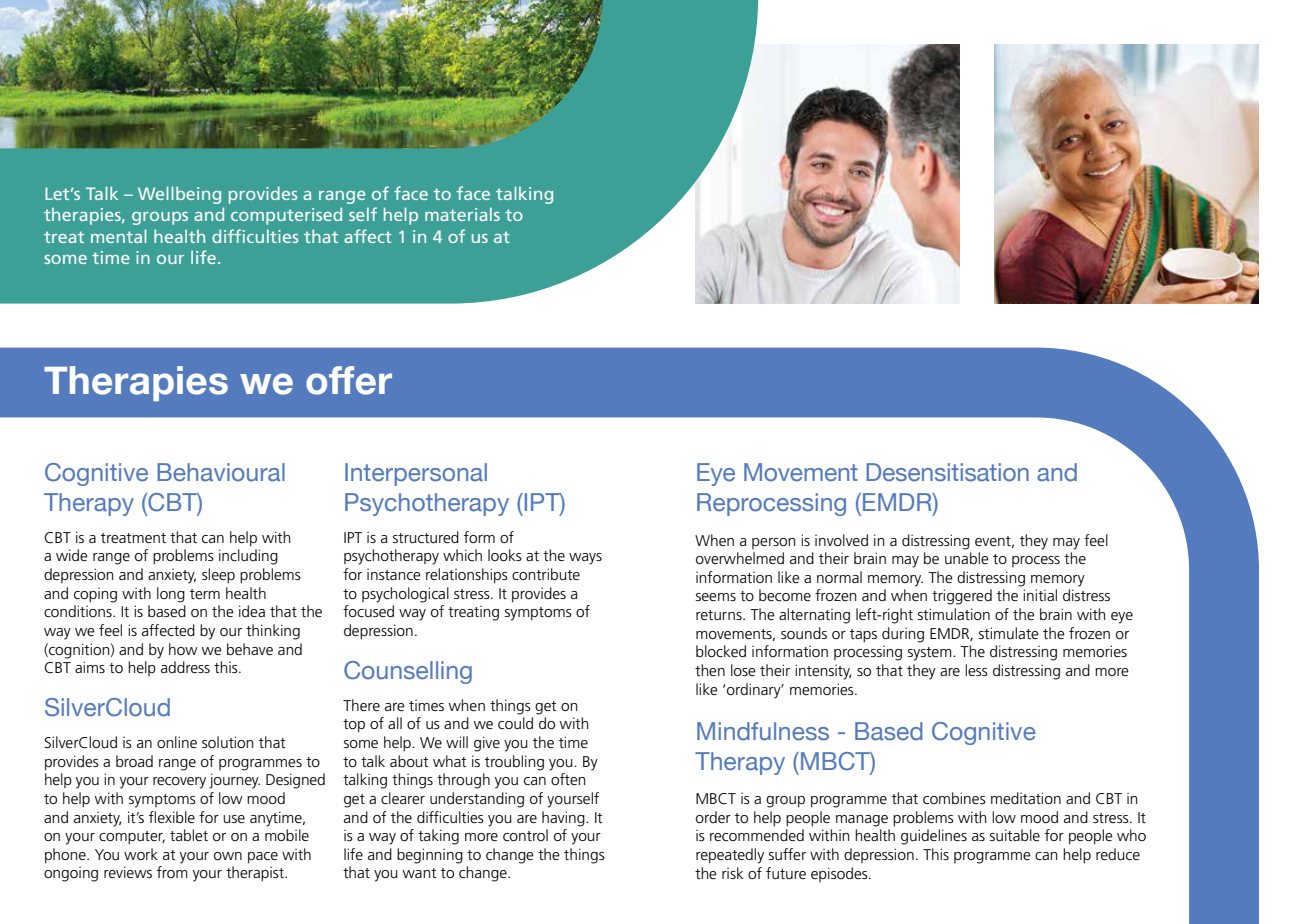  Describe the element at coordinates (947, 472) in the screenshot. I see `Desensitisation` at that location.
